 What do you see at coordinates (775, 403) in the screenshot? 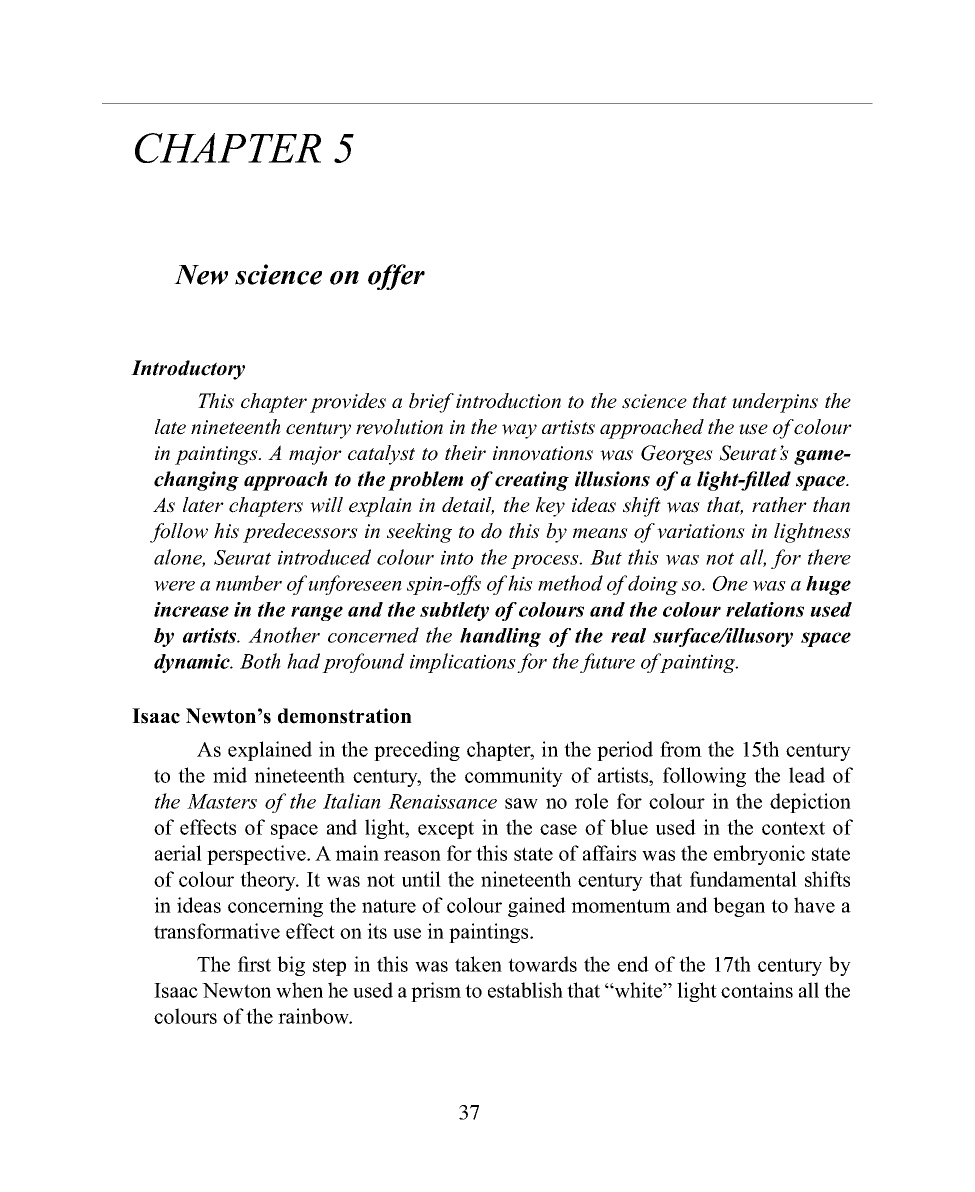
I see `underpins` at bounding box center [775, 403].
